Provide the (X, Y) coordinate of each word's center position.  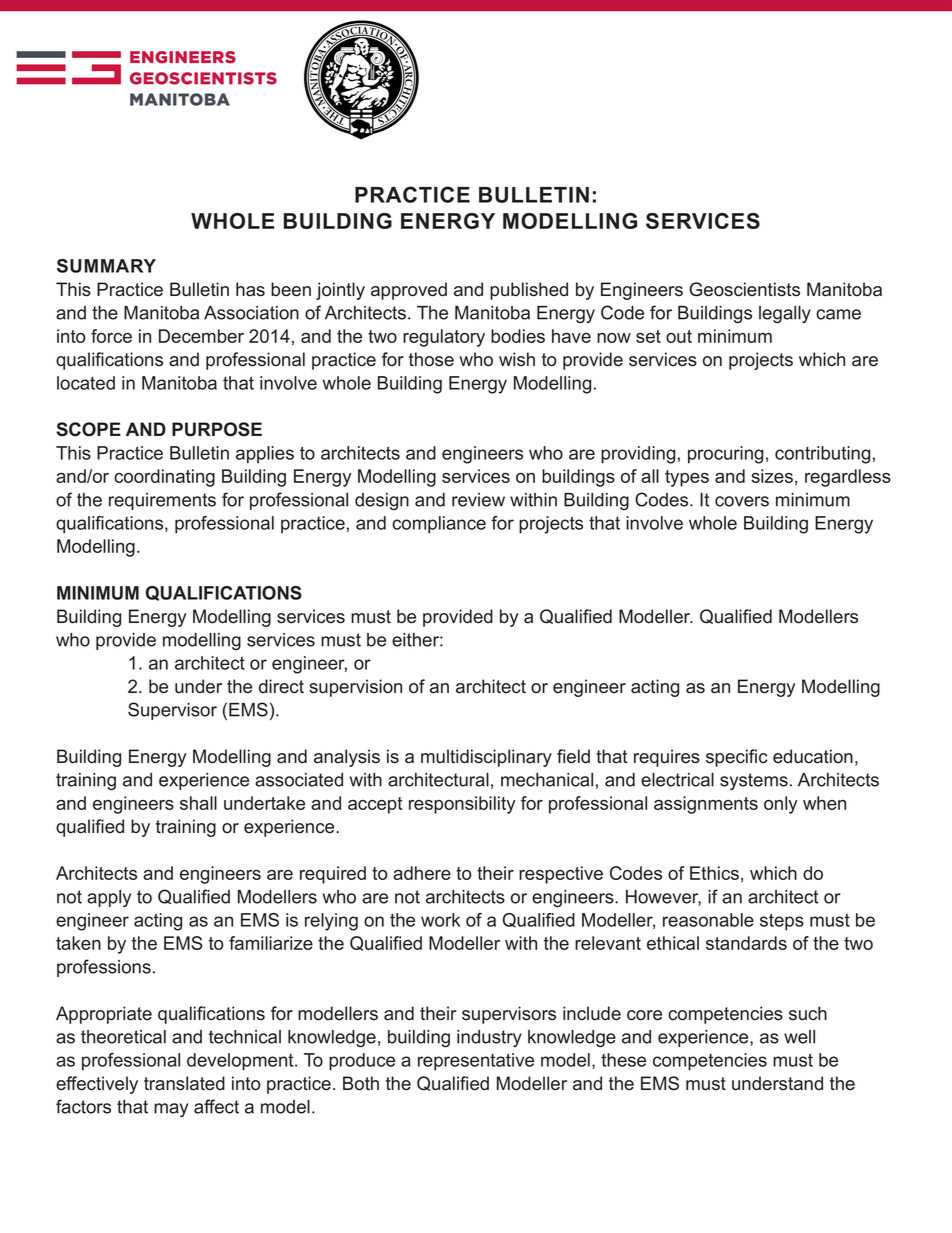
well (799, 1037)
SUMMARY (106, 266)
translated (184, 1083)
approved (409, 291)
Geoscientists (744, 289)
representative (476, 1062)
